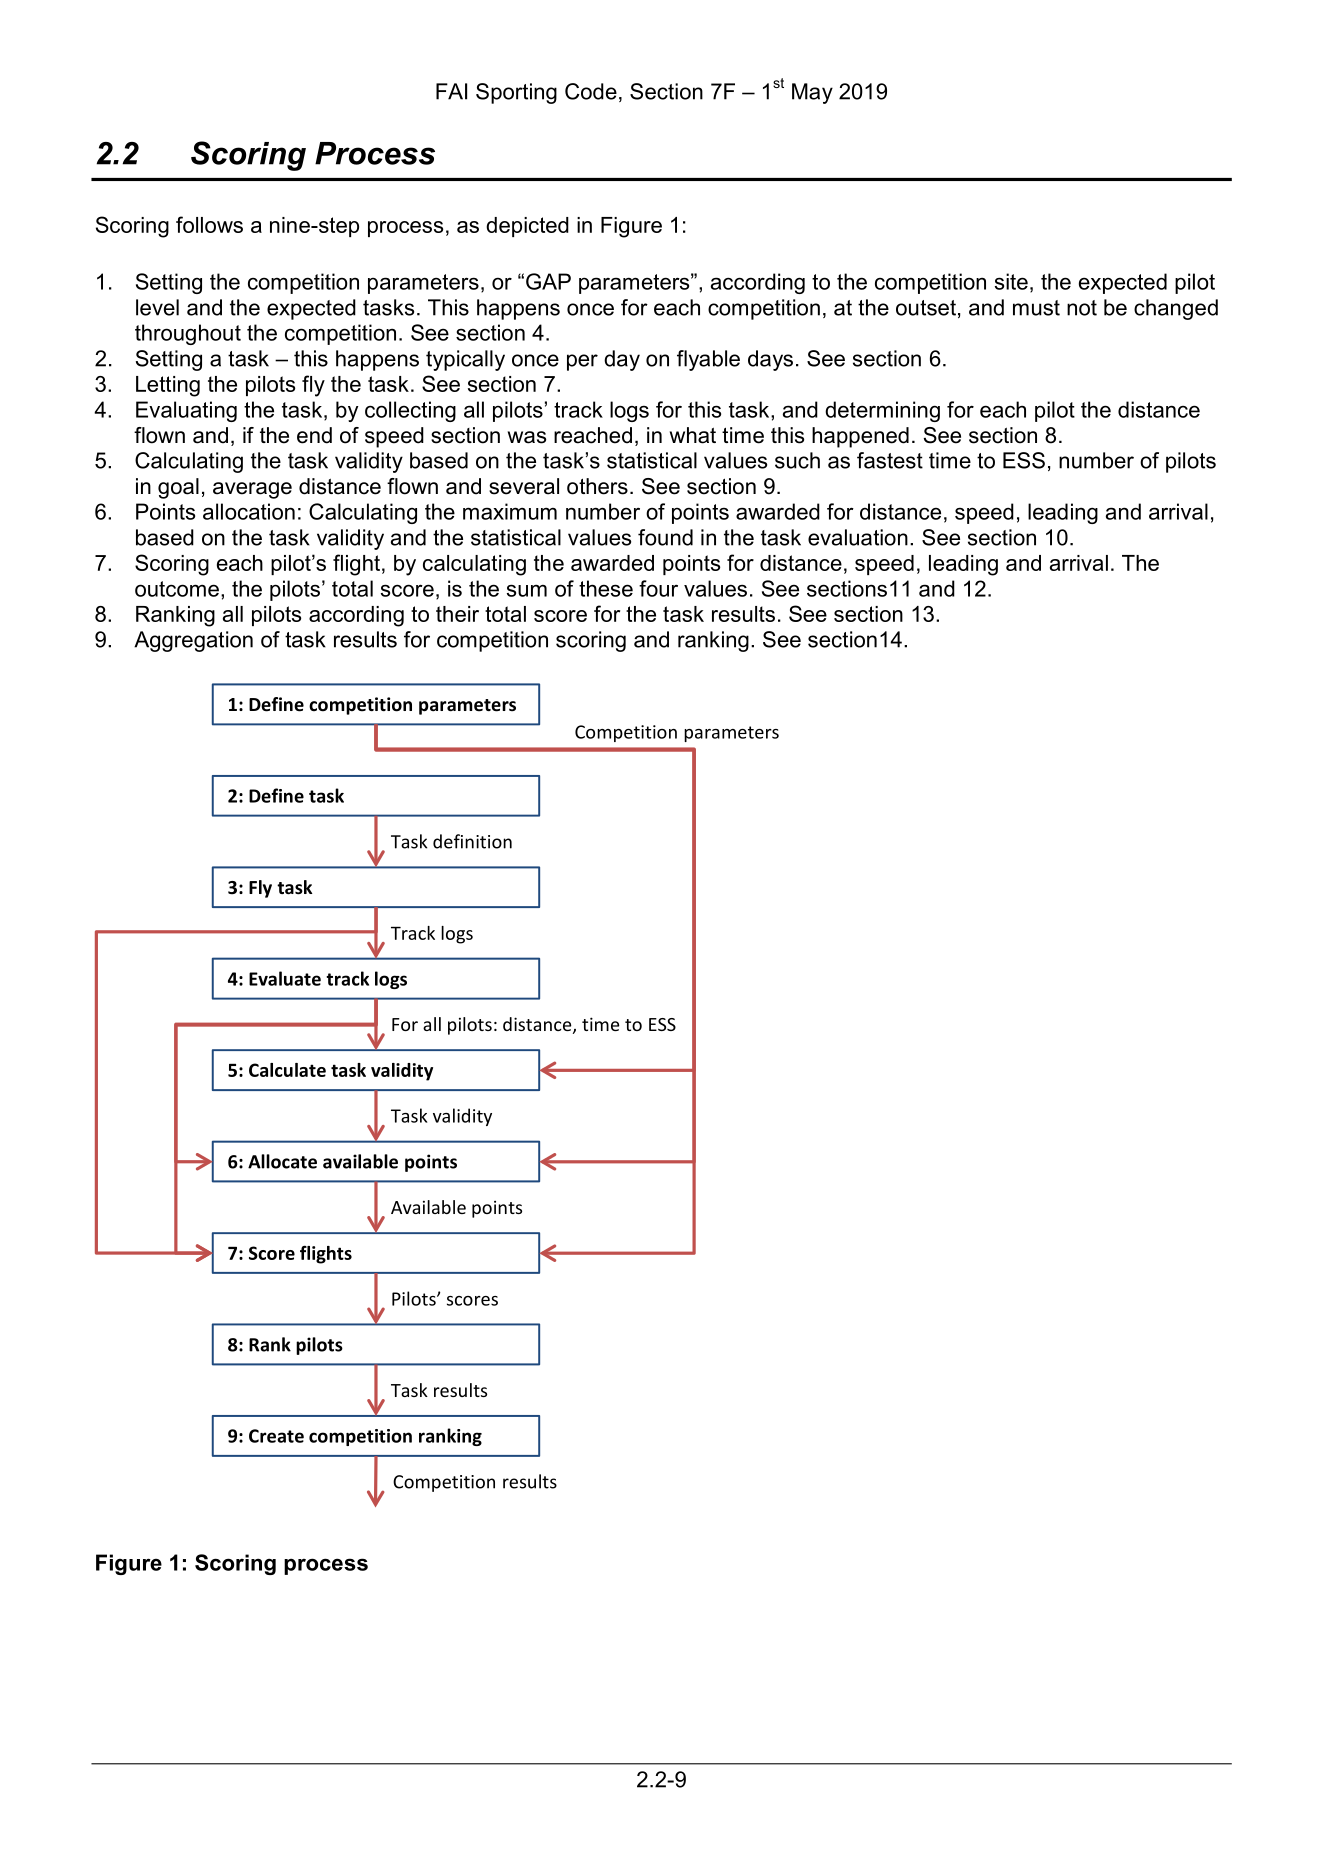 This page has height=1871, width=1323. I want to click on Allocate, so click(282, 1161).
